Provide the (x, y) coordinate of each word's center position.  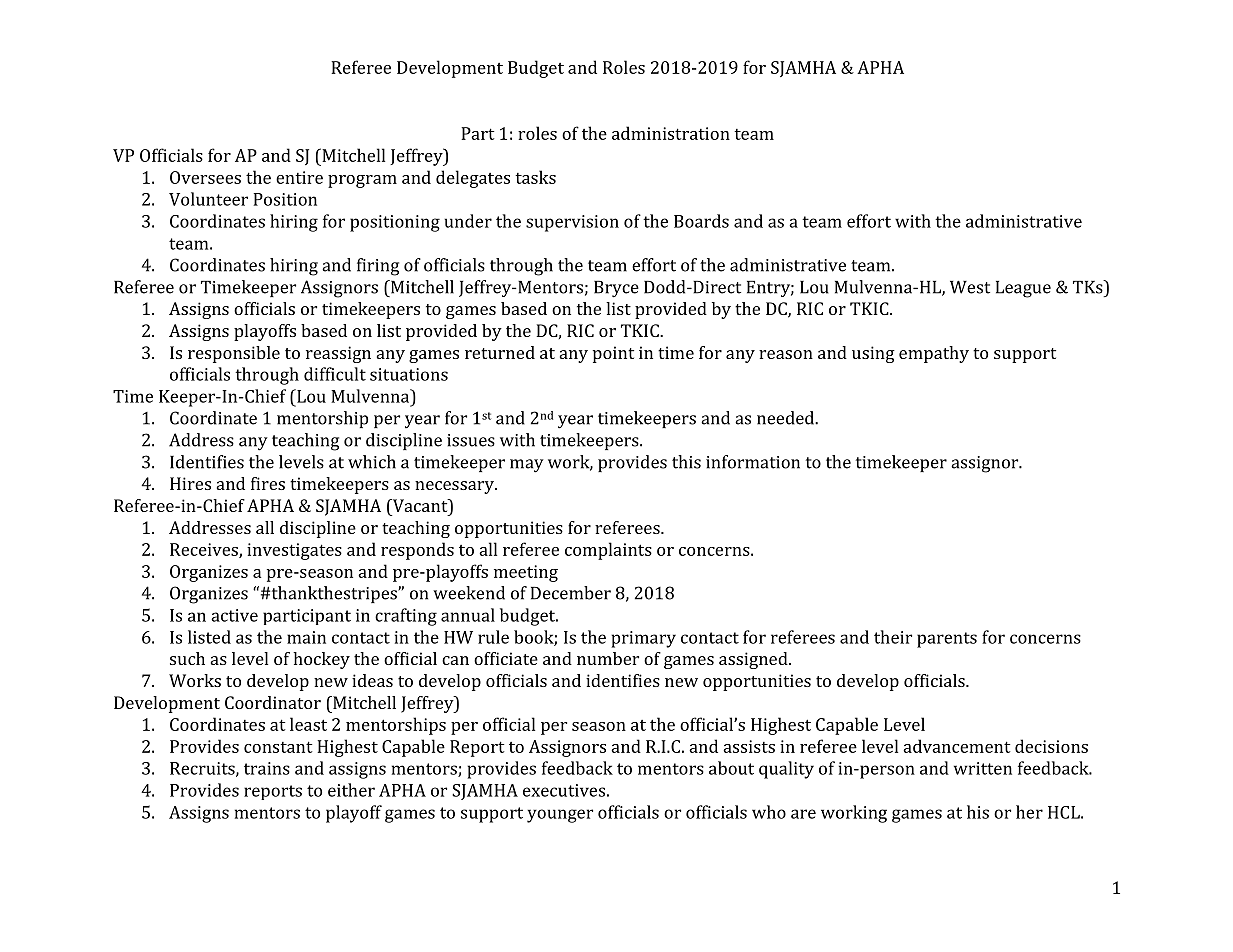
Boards (701, 221)
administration (671, 133)
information (753, 462)
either (351, 790)
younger (560, 816)
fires (268, 483)
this (686, 462)
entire (299, 177)
